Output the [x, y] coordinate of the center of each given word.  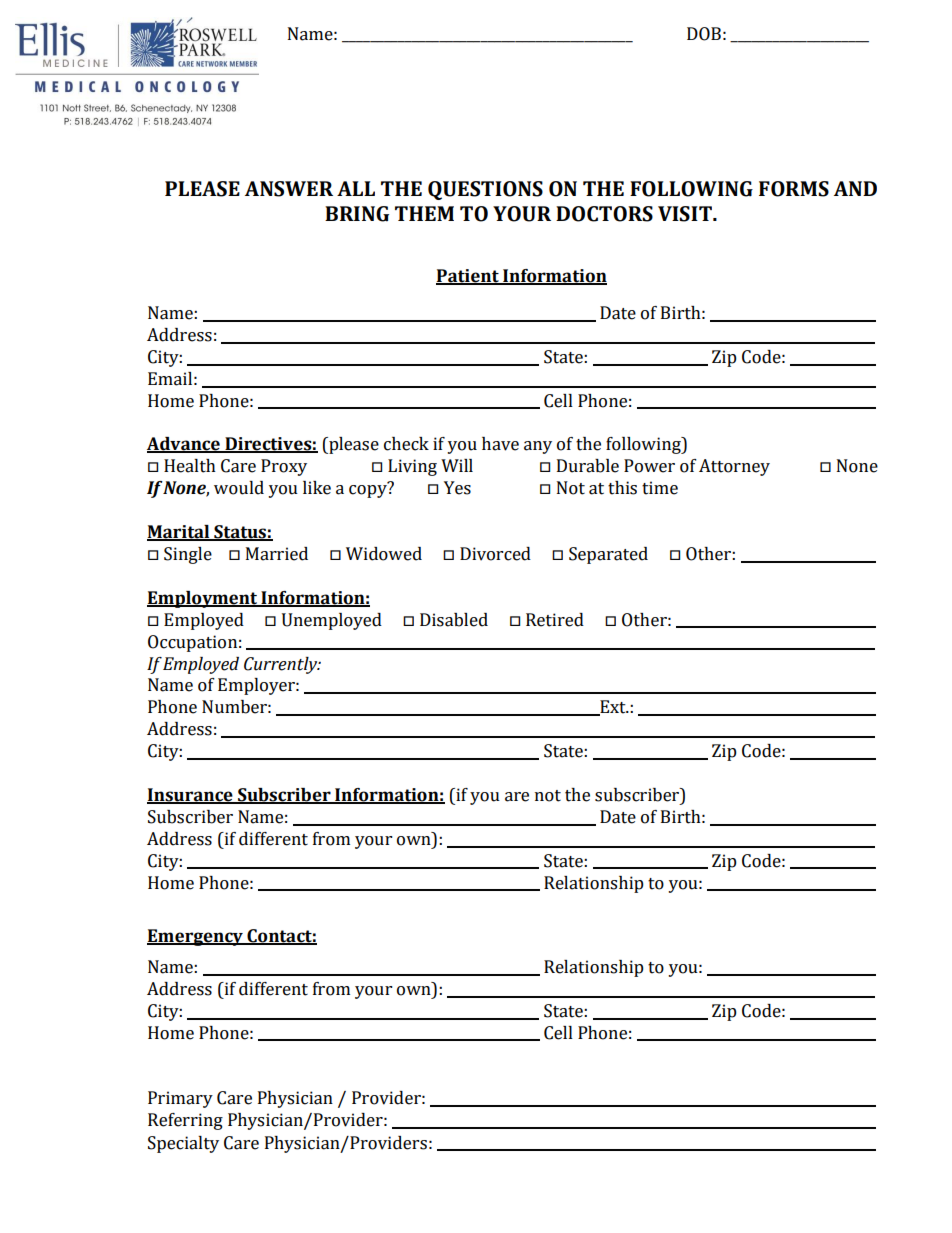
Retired [555, 620]
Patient [468, 276]
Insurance [191, 796]
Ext [613, 708]
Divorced [495, 554]
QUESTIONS [485, 190]
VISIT [686, 214]
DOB [704, 34]
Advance [184, 445]
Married [277, 554]
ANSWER [289, 189]
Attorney [734, 467]
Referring [185, 1121]
